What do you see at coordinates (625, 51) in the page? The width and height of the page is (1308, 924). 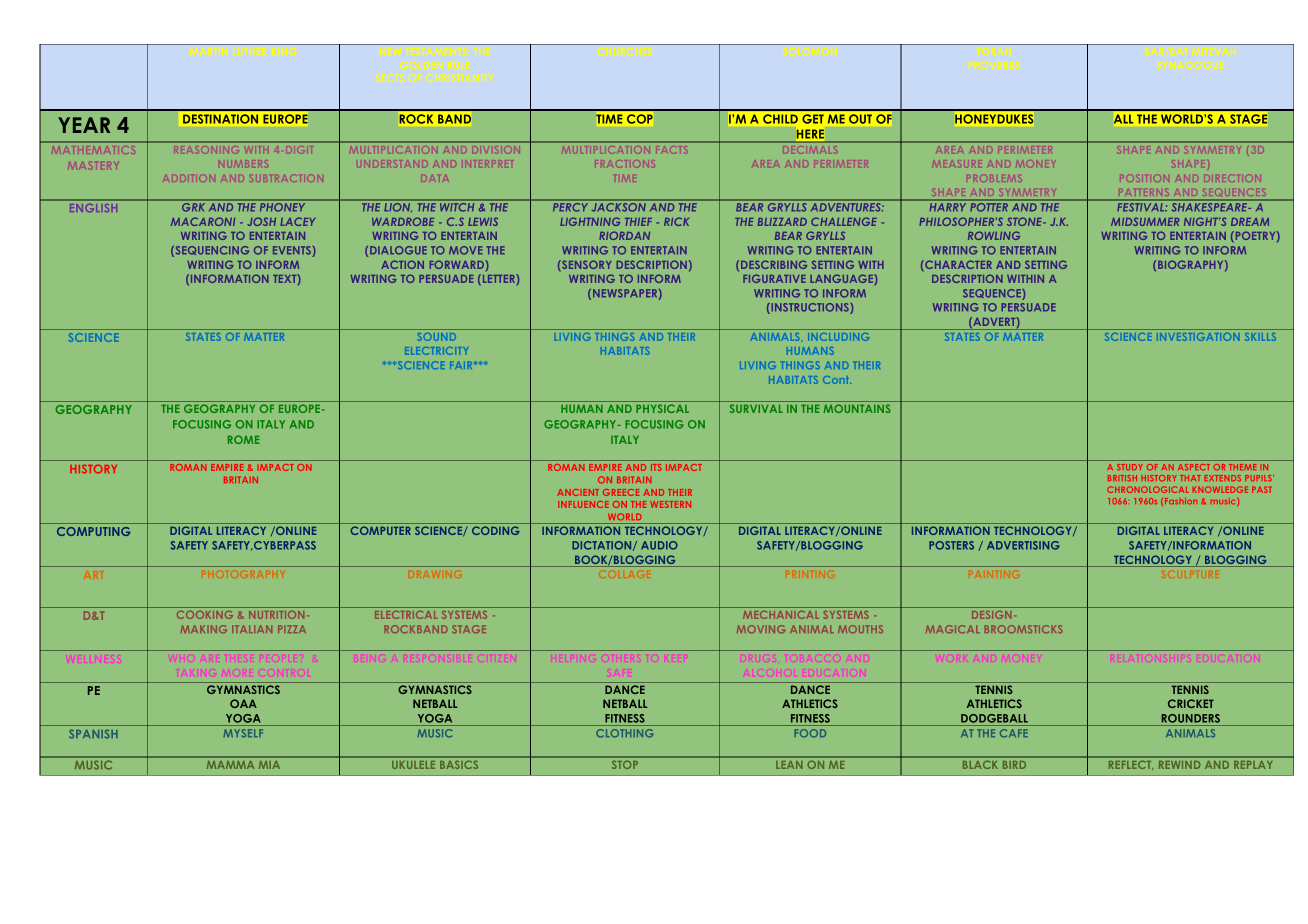 I see `CHURCHES` at bounding box center [625, 51].
